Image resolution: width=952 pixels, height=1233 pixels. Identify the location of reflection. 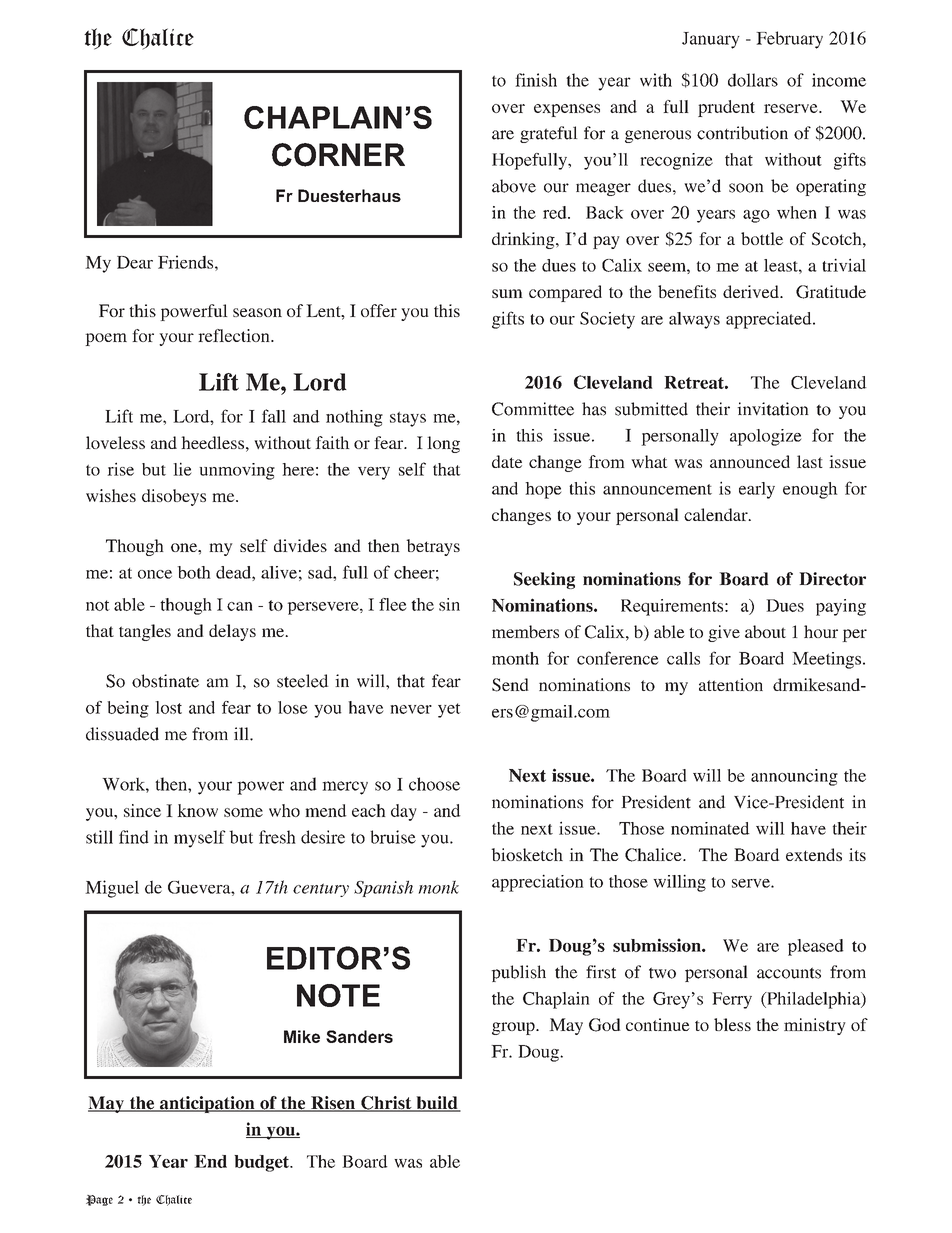
(235, 335).
